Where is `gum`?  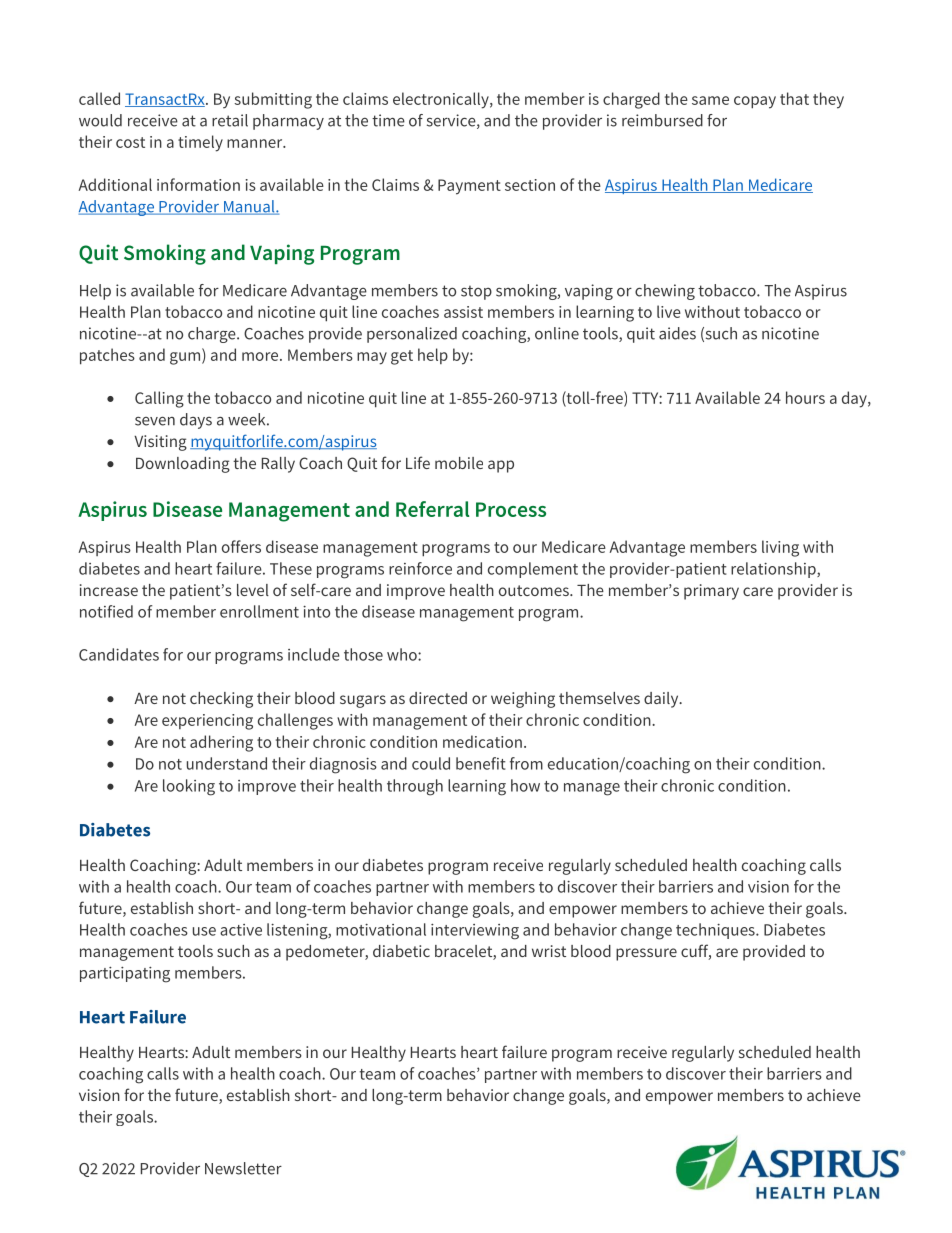 gum is located at coordinates (186, 358).
